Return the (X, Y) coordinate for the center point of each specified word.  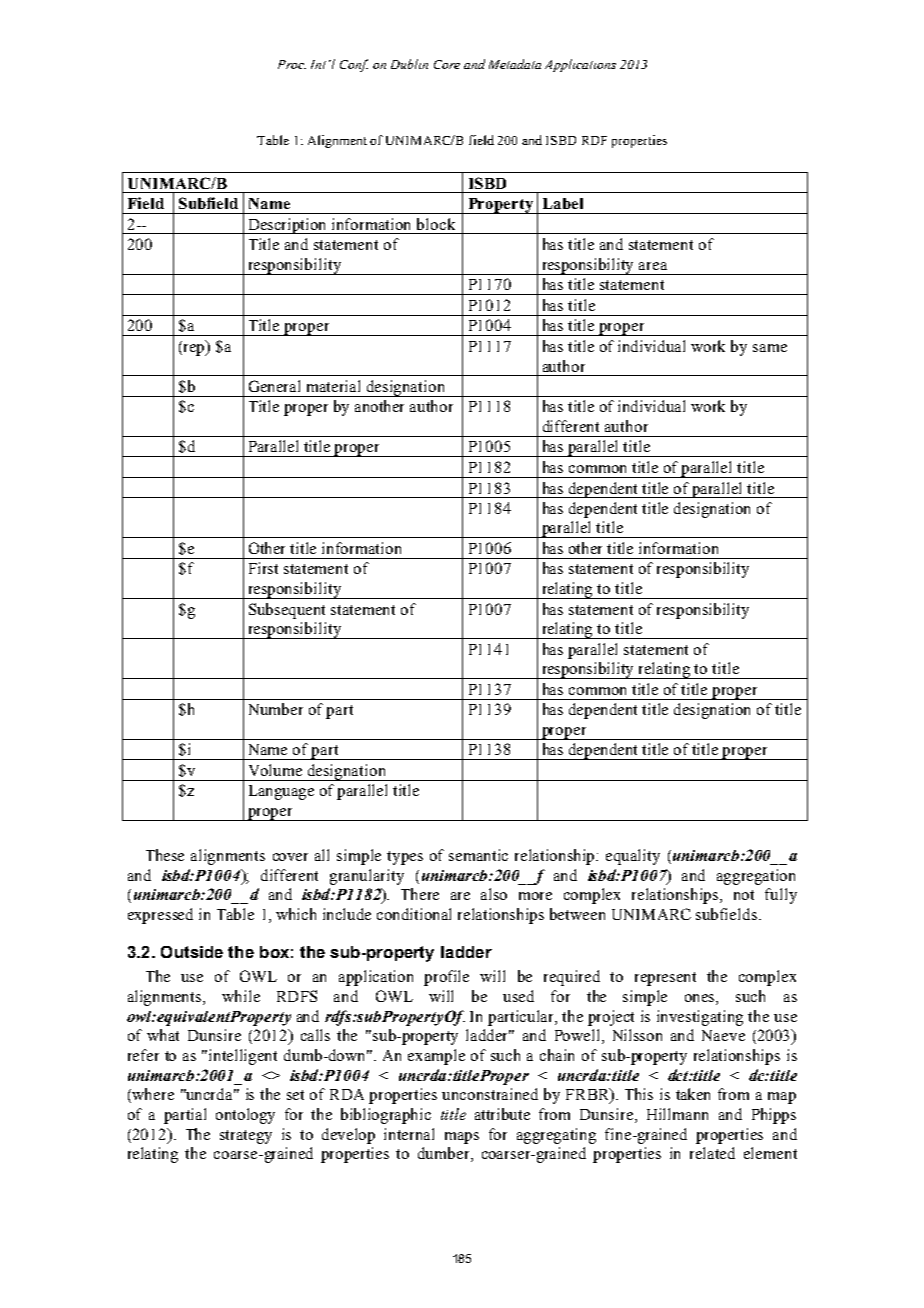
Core (447, 64)
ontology (245, 1116)
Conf (354, 65)
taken (693, 1094)
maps (462, 1138)
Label (563, 203)
